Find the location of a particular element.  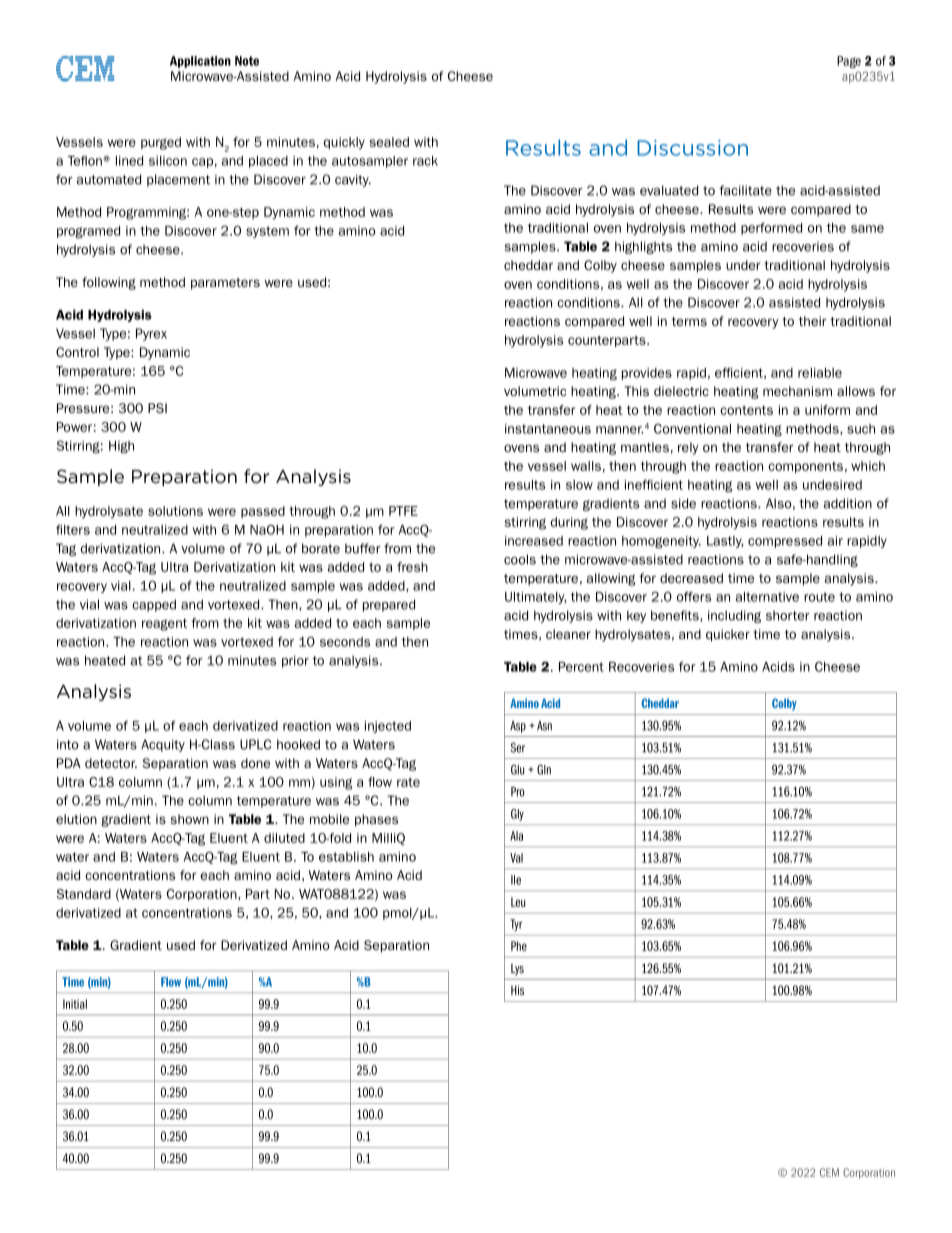

Asp is located at coordinates (518, 727).
